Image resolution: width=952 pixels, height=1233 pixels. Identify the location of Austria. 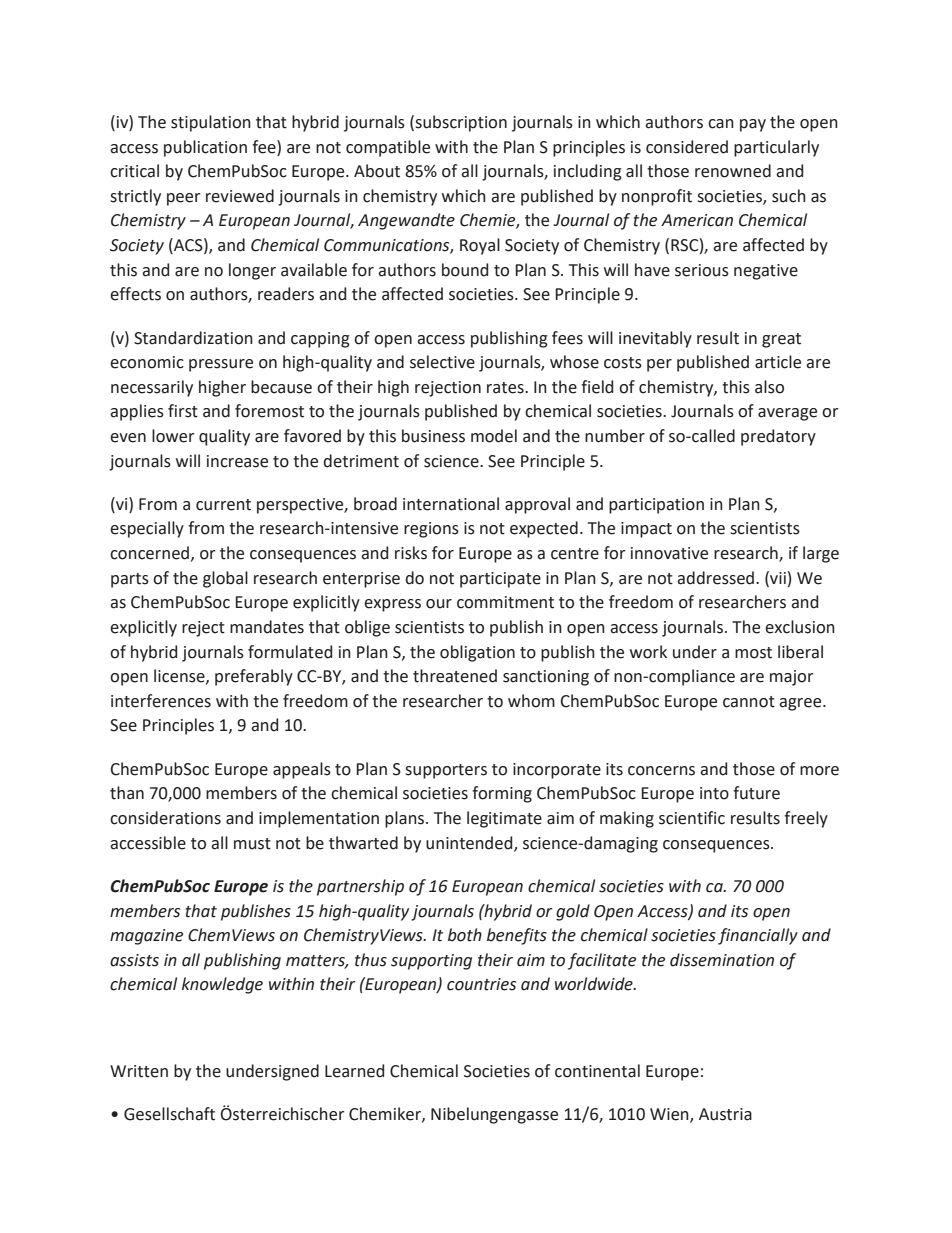
(725, 1114).
